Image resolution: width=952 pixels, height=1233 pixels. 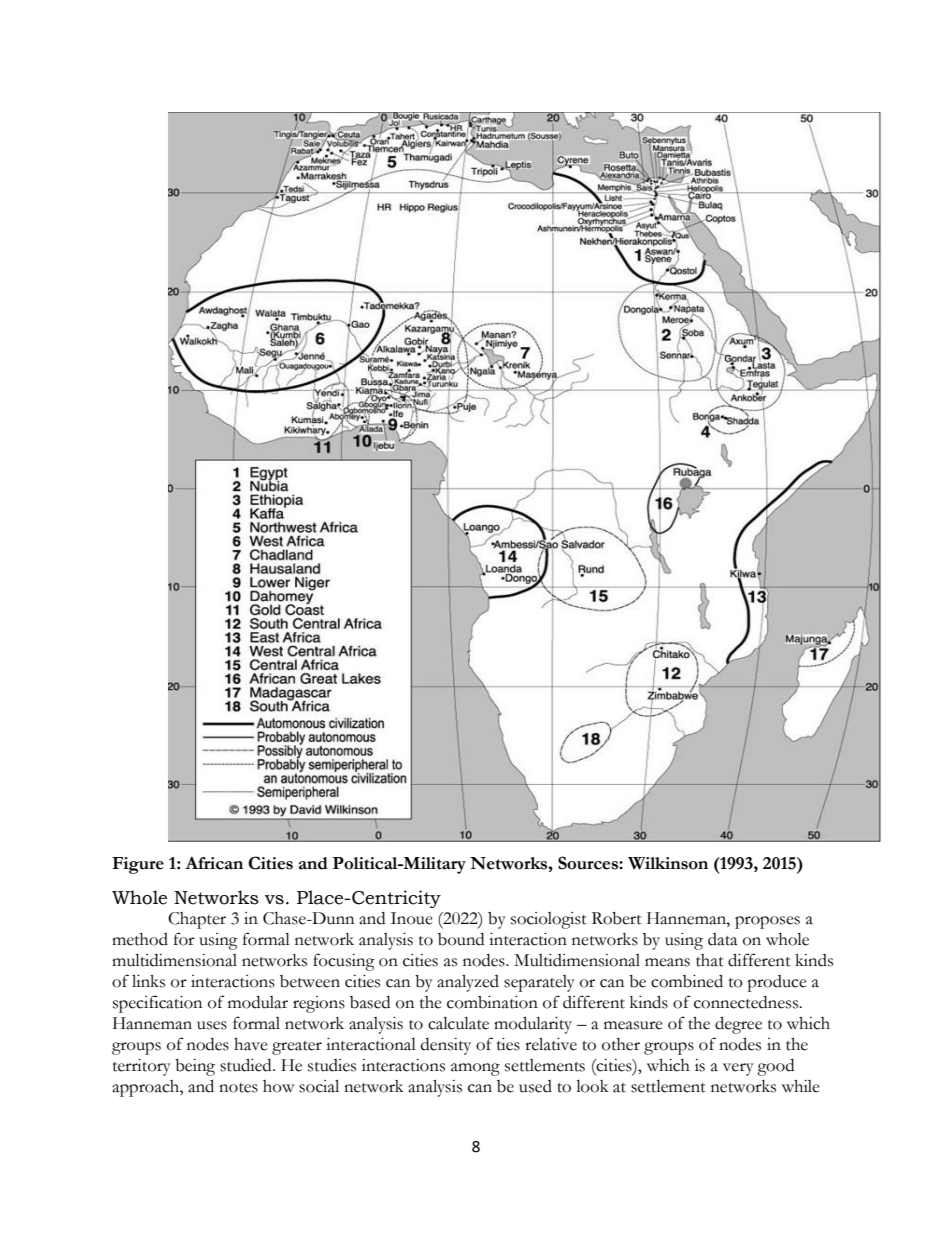 I want to click on African, so click(x=214, y=863).
